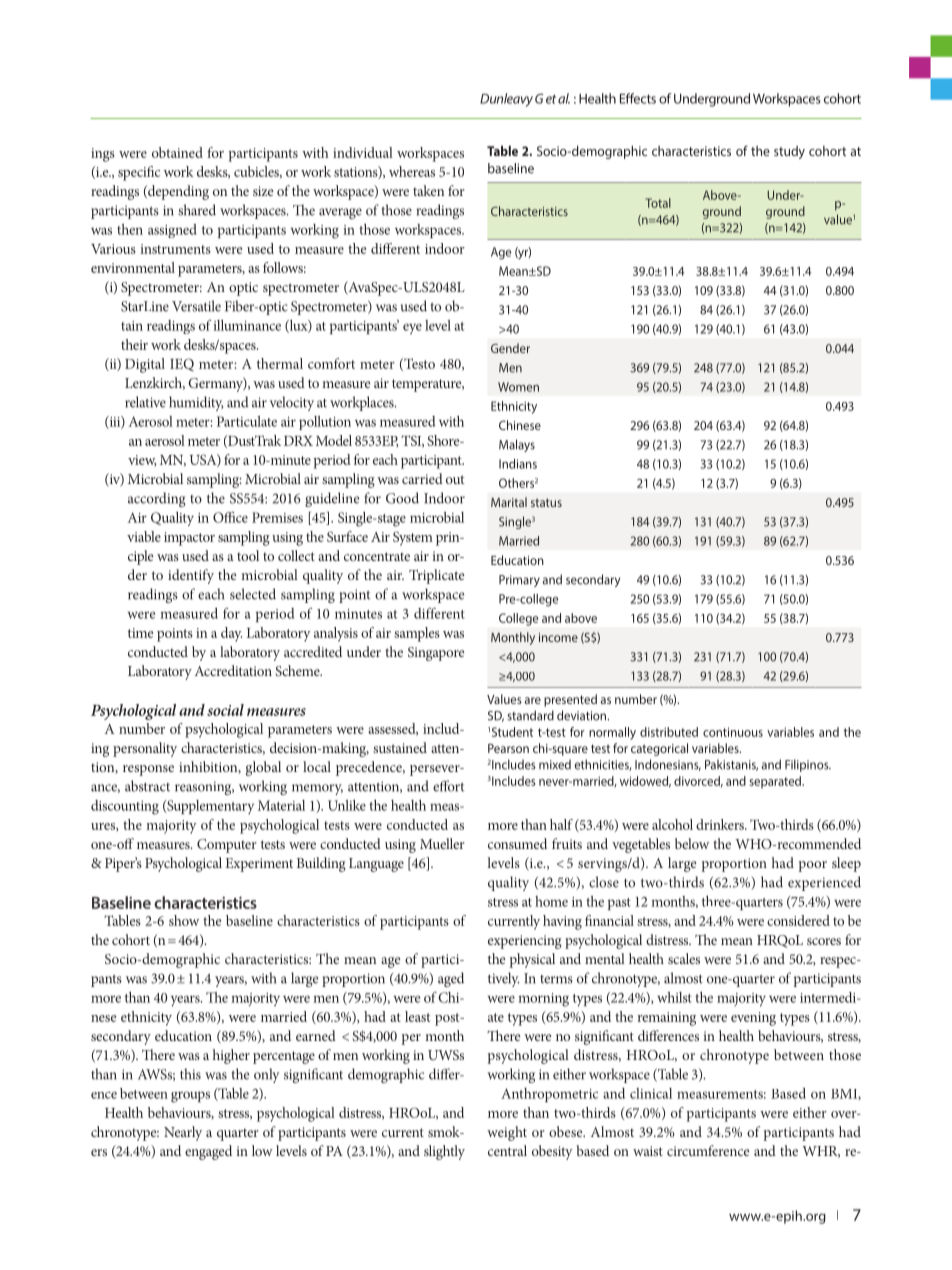 The width and height of the screenshot is (952, 1270). I want to click on Versatile, so click(196, 306).
